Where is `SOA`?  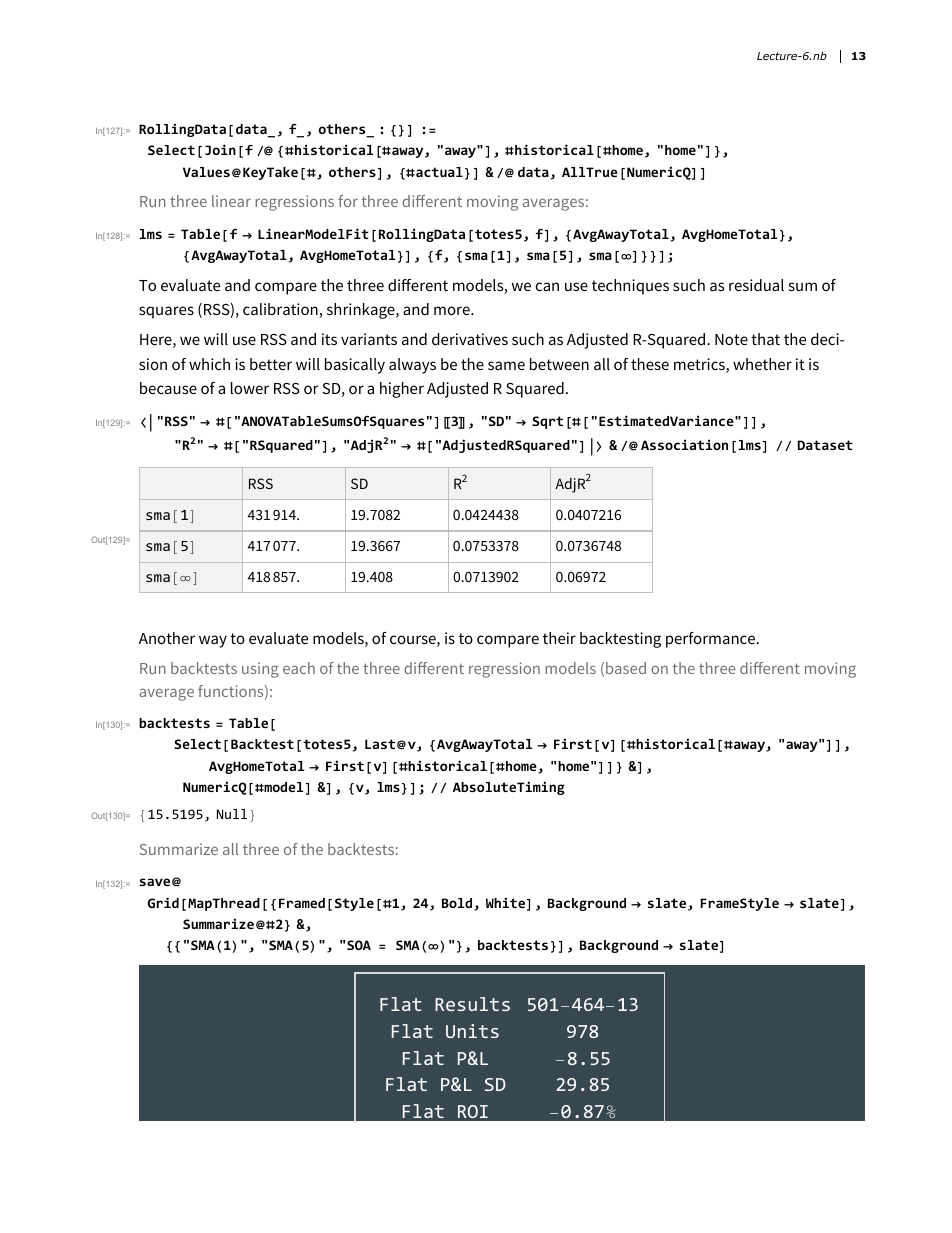
SOA is located at coordinates (359, 945).
